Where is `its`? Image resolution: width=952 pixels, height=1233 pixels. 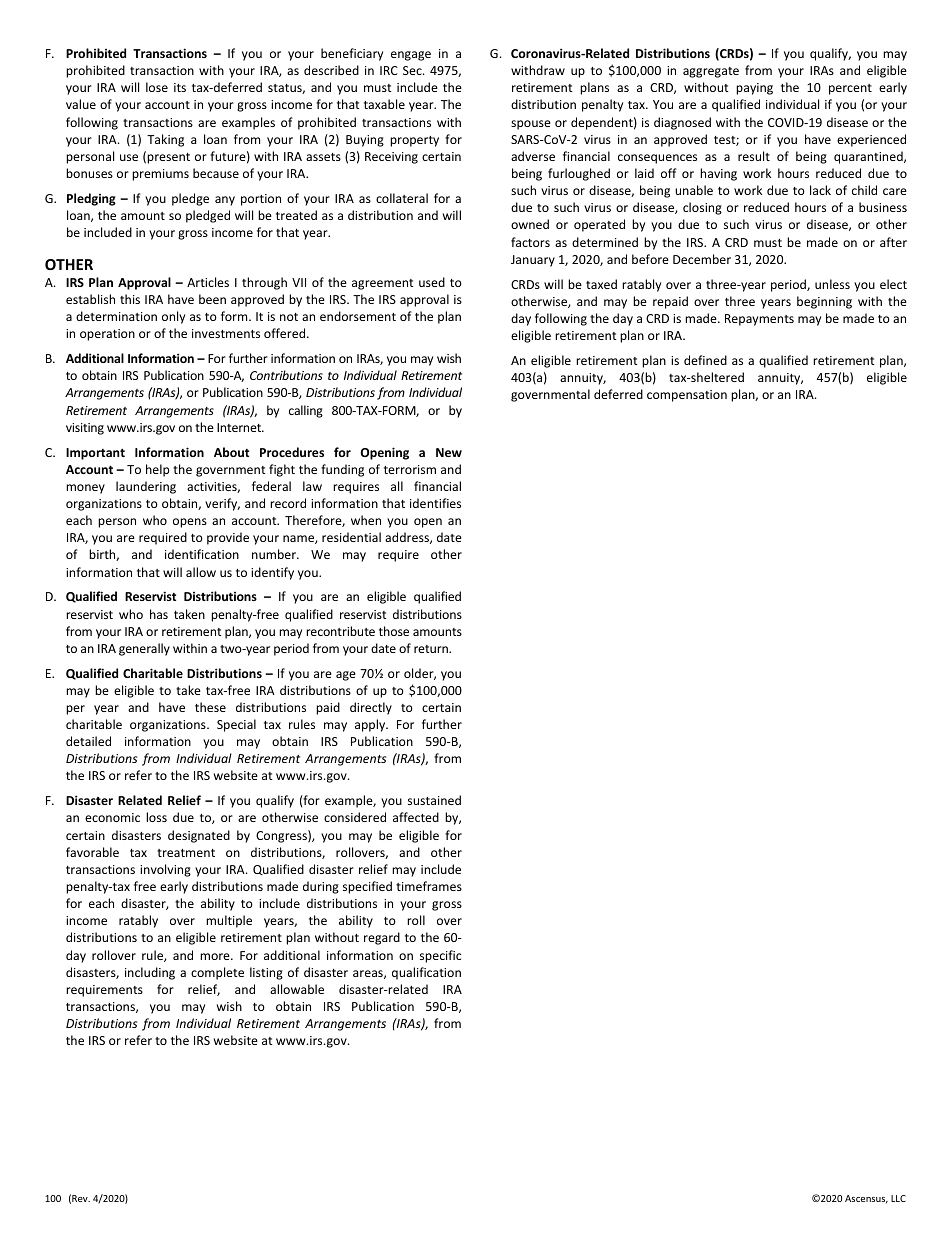 its is located at coordinates (180, 87).
